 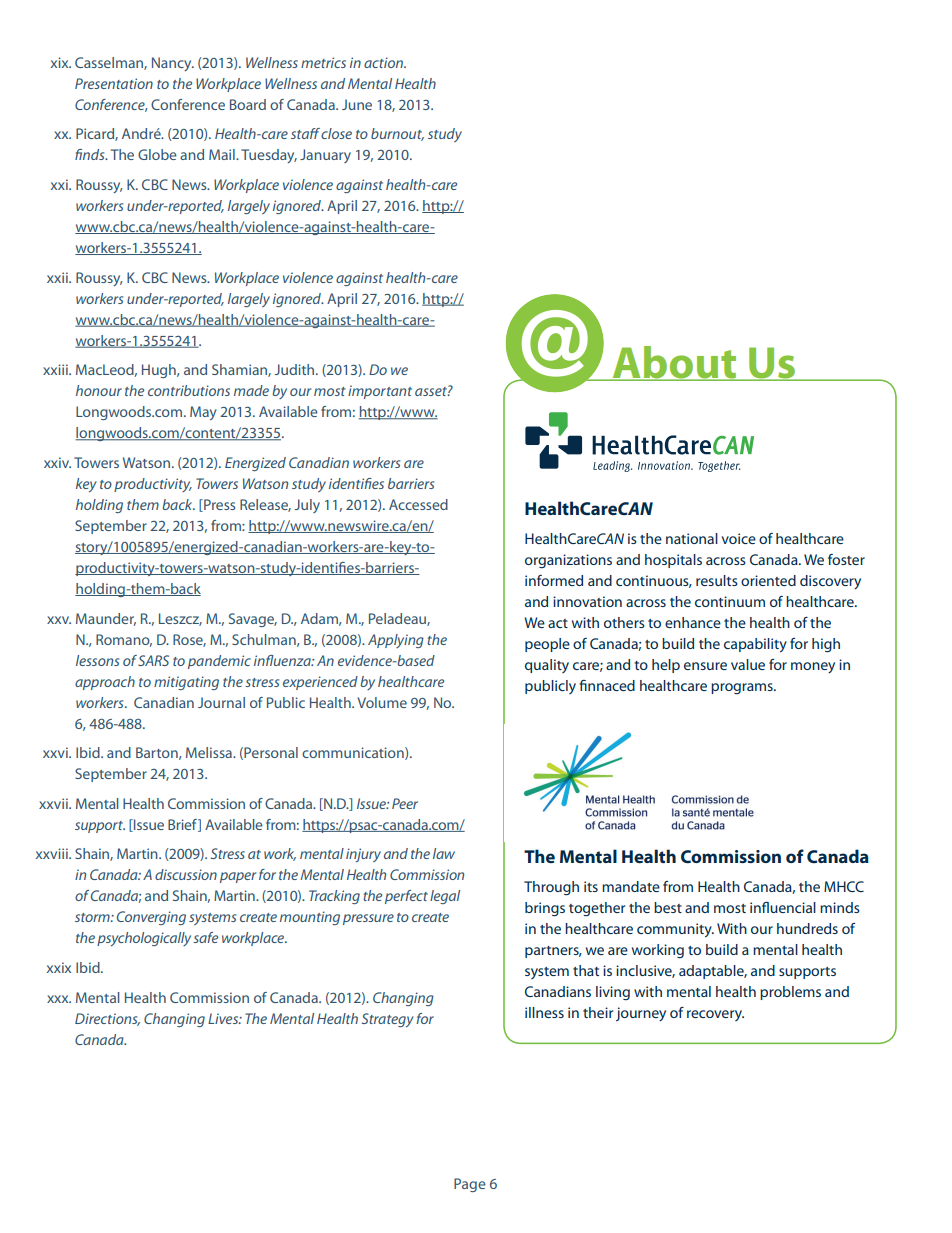 What do you see at coordinates (405, 803) in the image?
I see `Peer` at bounding box center [405, 803].
